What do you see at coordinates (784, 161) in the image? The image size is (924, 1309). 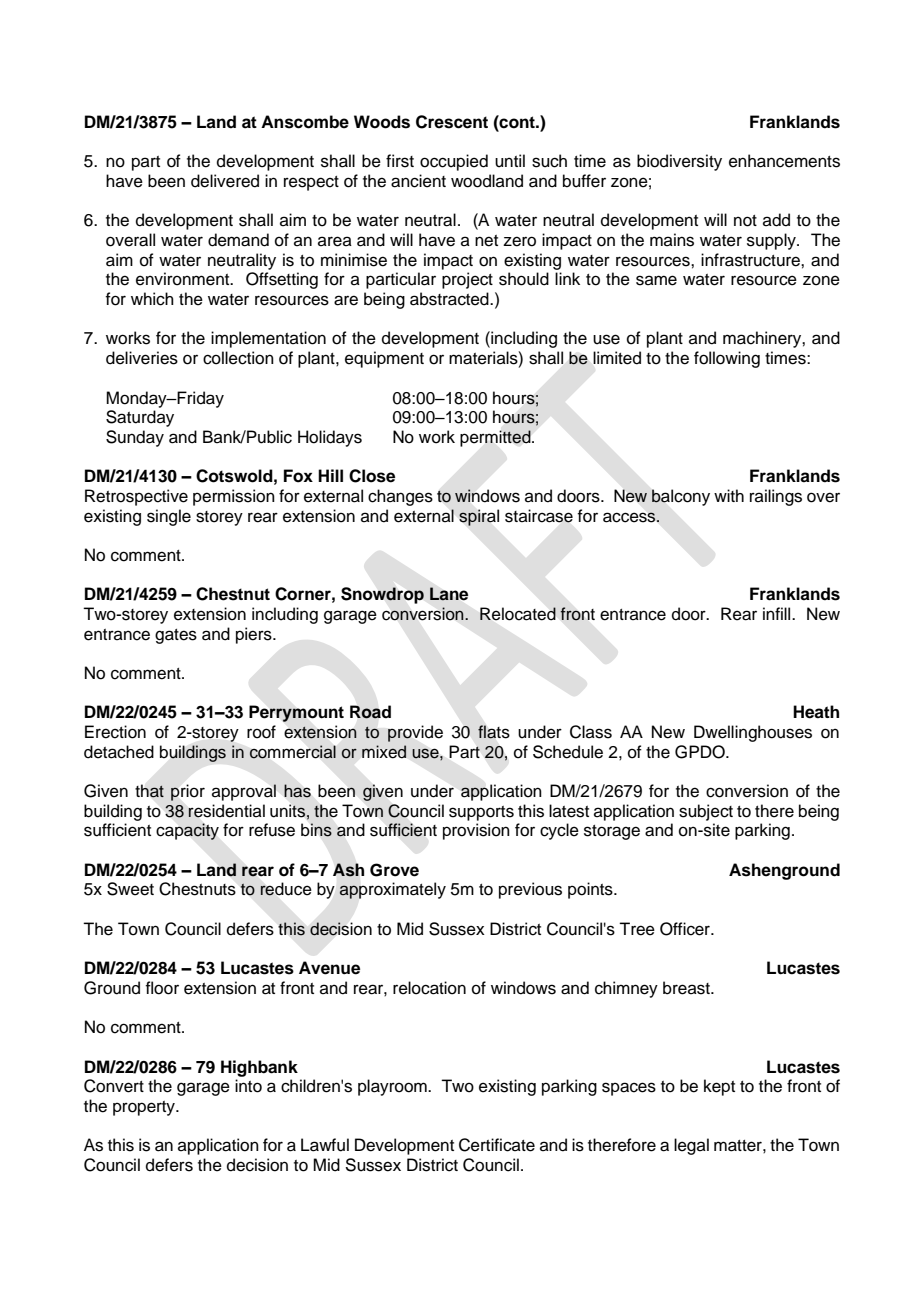 I see `enhancements` at bounding box center [784, 161].
